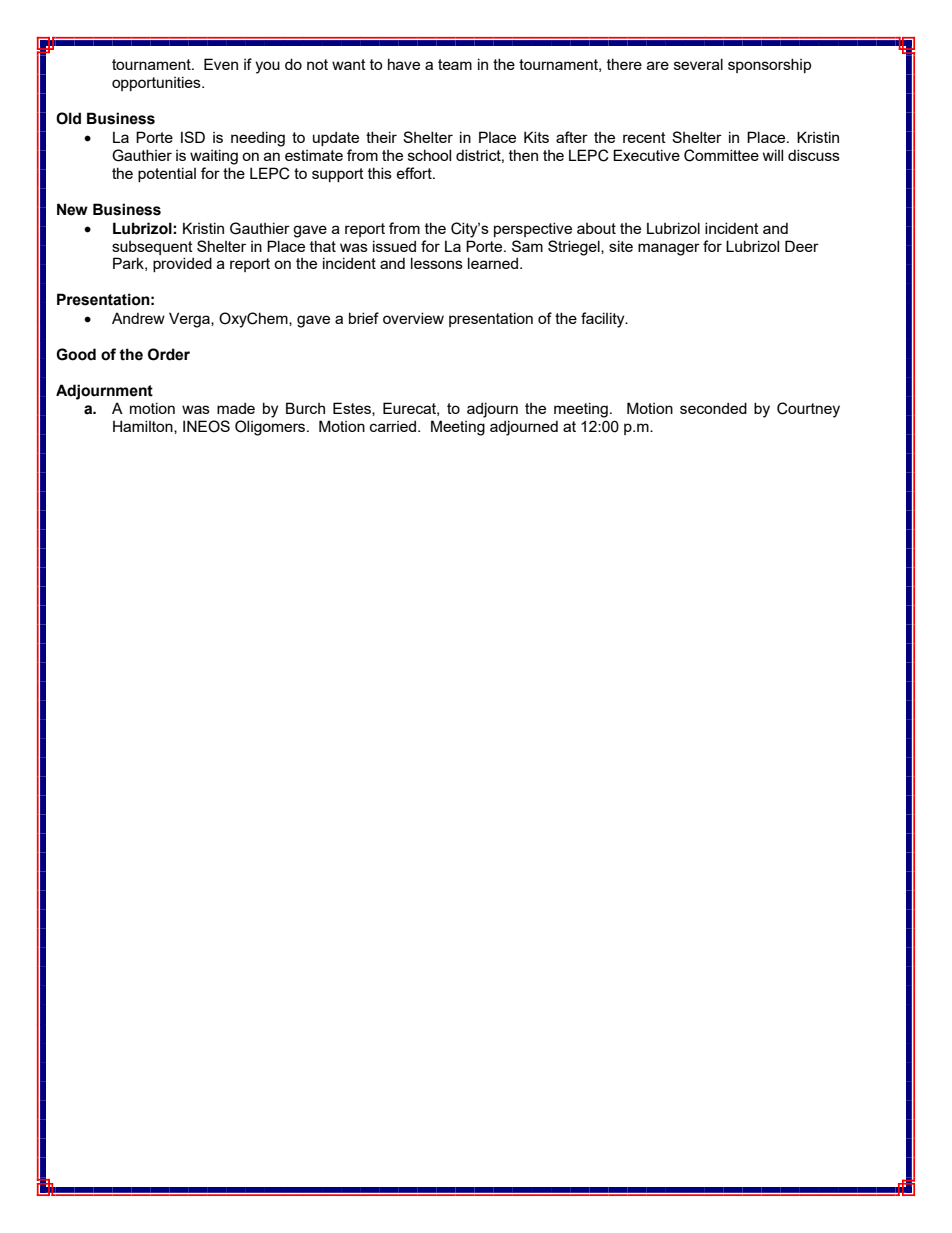 The image size is (952, 1233). Describe the element at coordinates (713, 408) in the screenshot. I see `seconded` at that location.
